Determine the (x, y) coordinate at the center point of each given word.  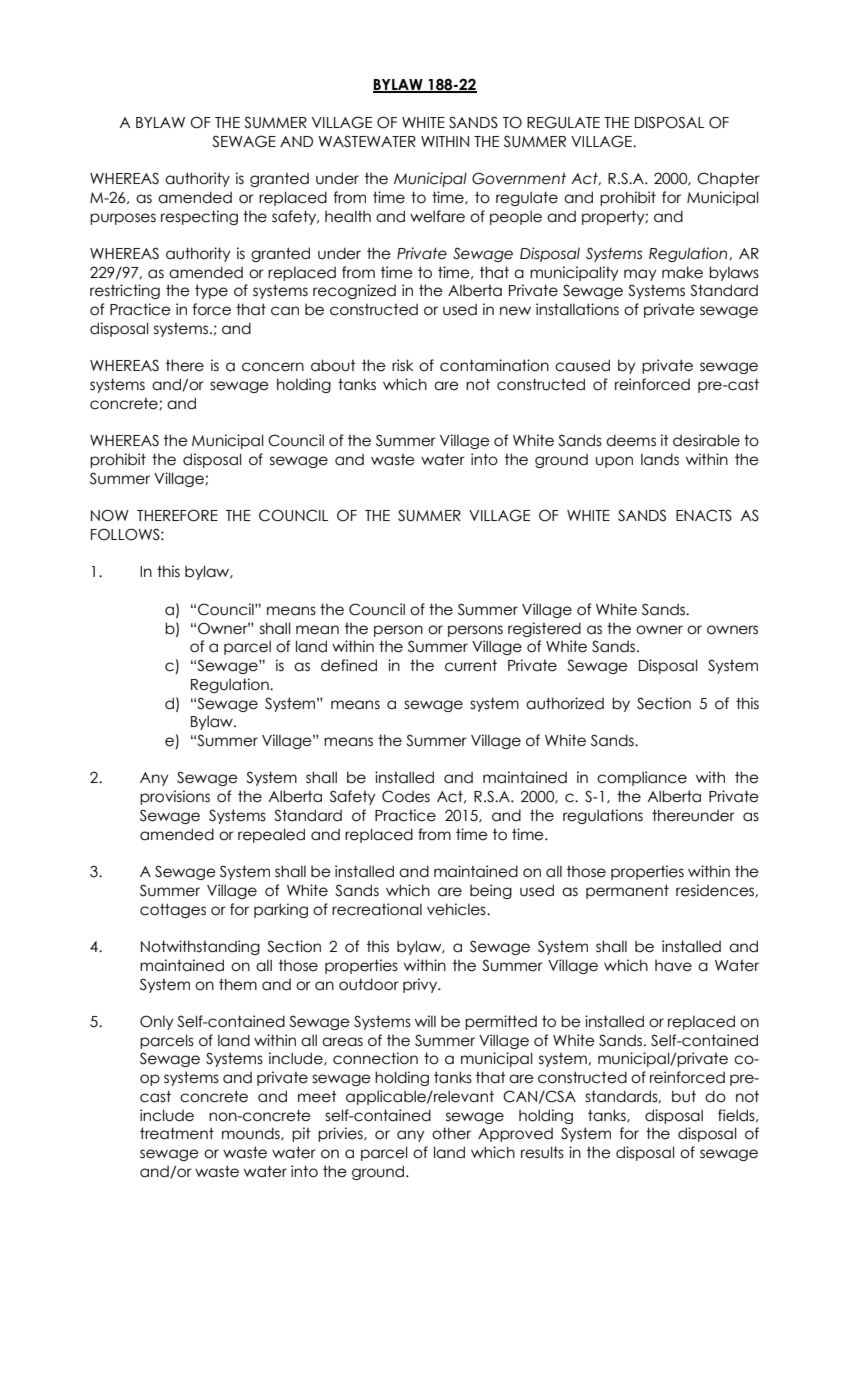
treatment (177, 1133)
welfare (437, 216)
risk (402, 365)
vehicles (457, 909)
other (451, 1133)
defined (349, 665)
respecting (199, 217)
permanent (627, 891)
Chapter (728, 179)
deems (631, 440)
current (471, 665)
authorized (565, 703)
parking (281, 910)
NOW (110, 515)
